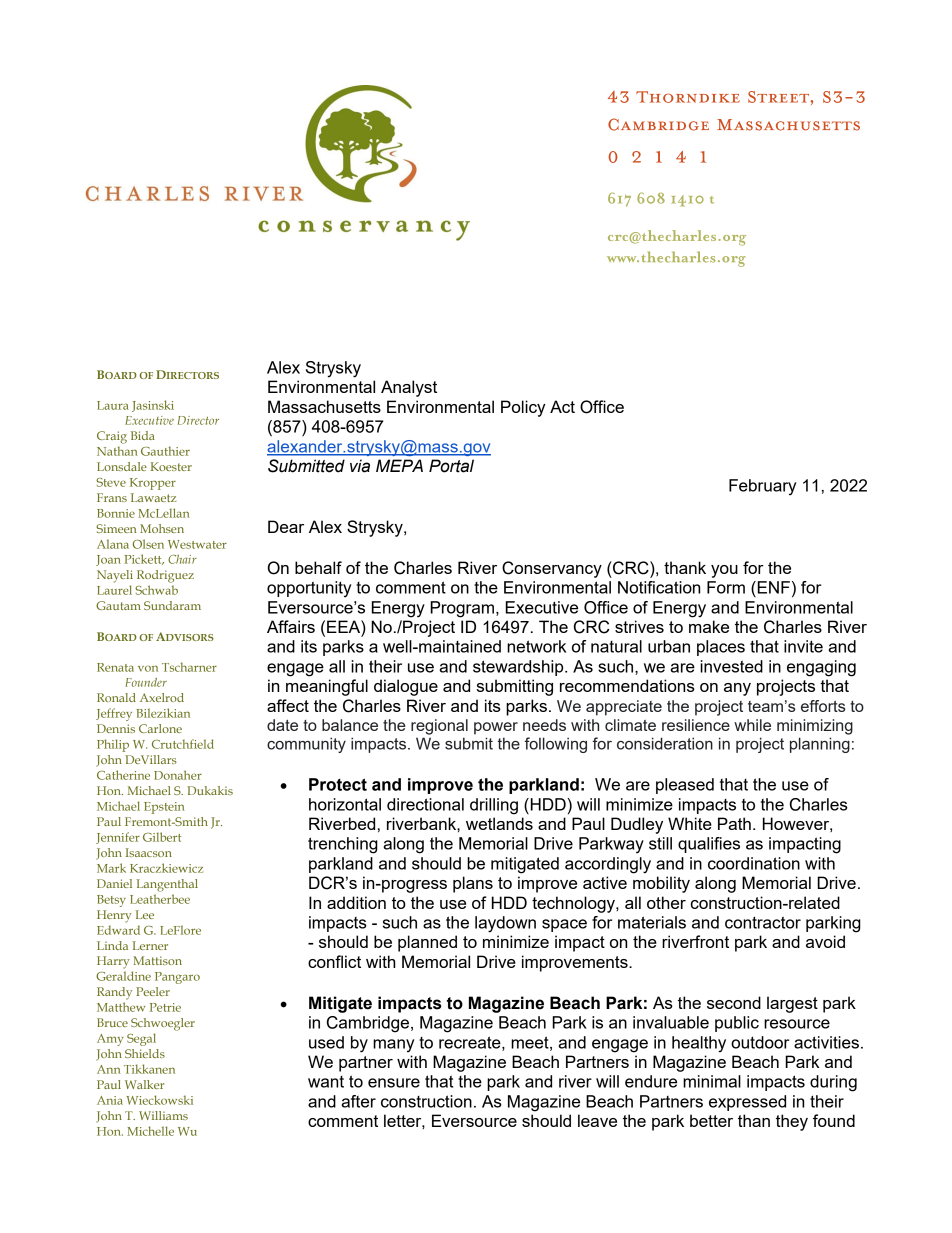  Describe the element at coordinates (394, 1083) in the page. I see `ensure` at that location.
